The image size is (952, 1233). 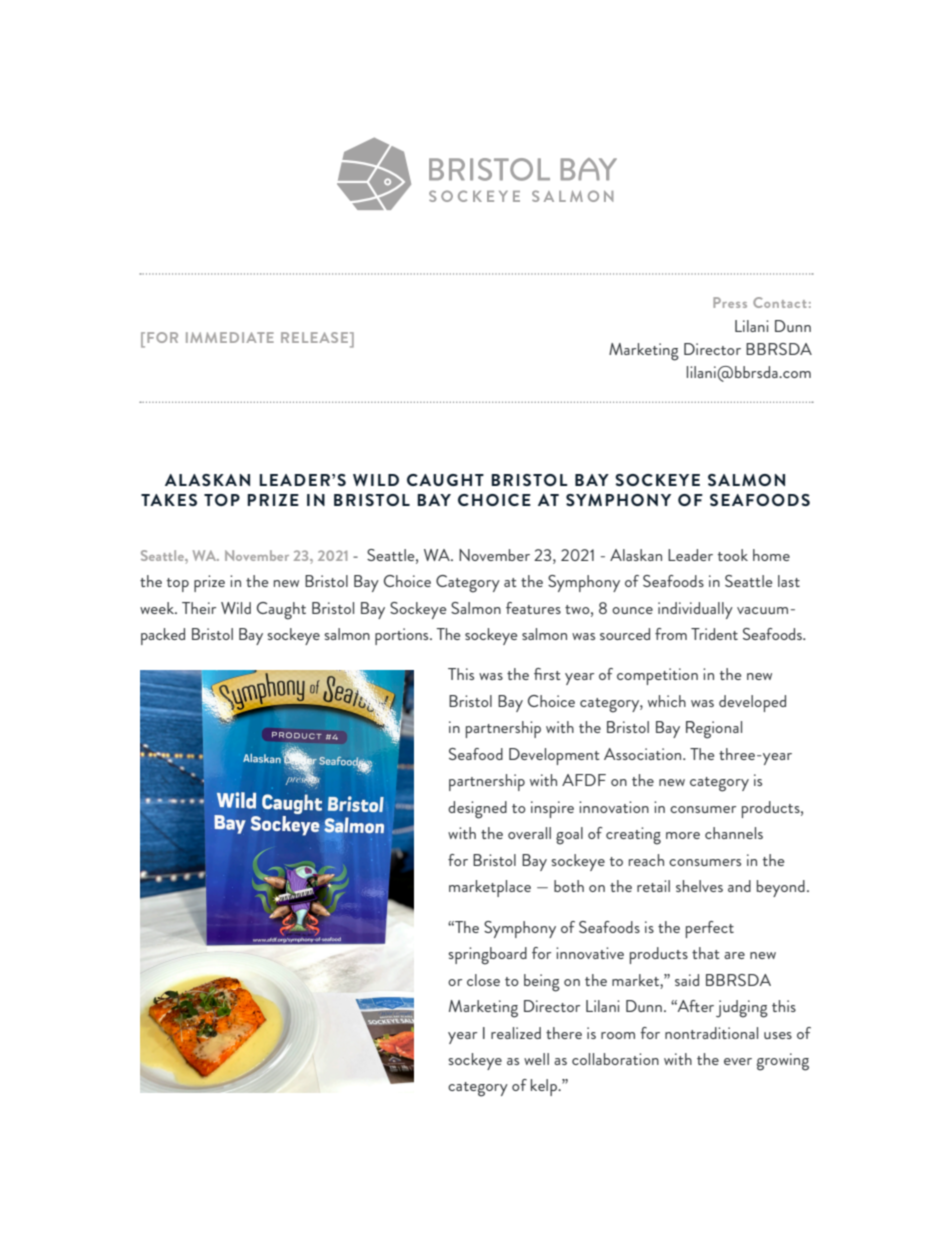 What do you see at coordinates (714, 730) in the screenshot?
I see `Regional` at bounding box center [714, 730].
